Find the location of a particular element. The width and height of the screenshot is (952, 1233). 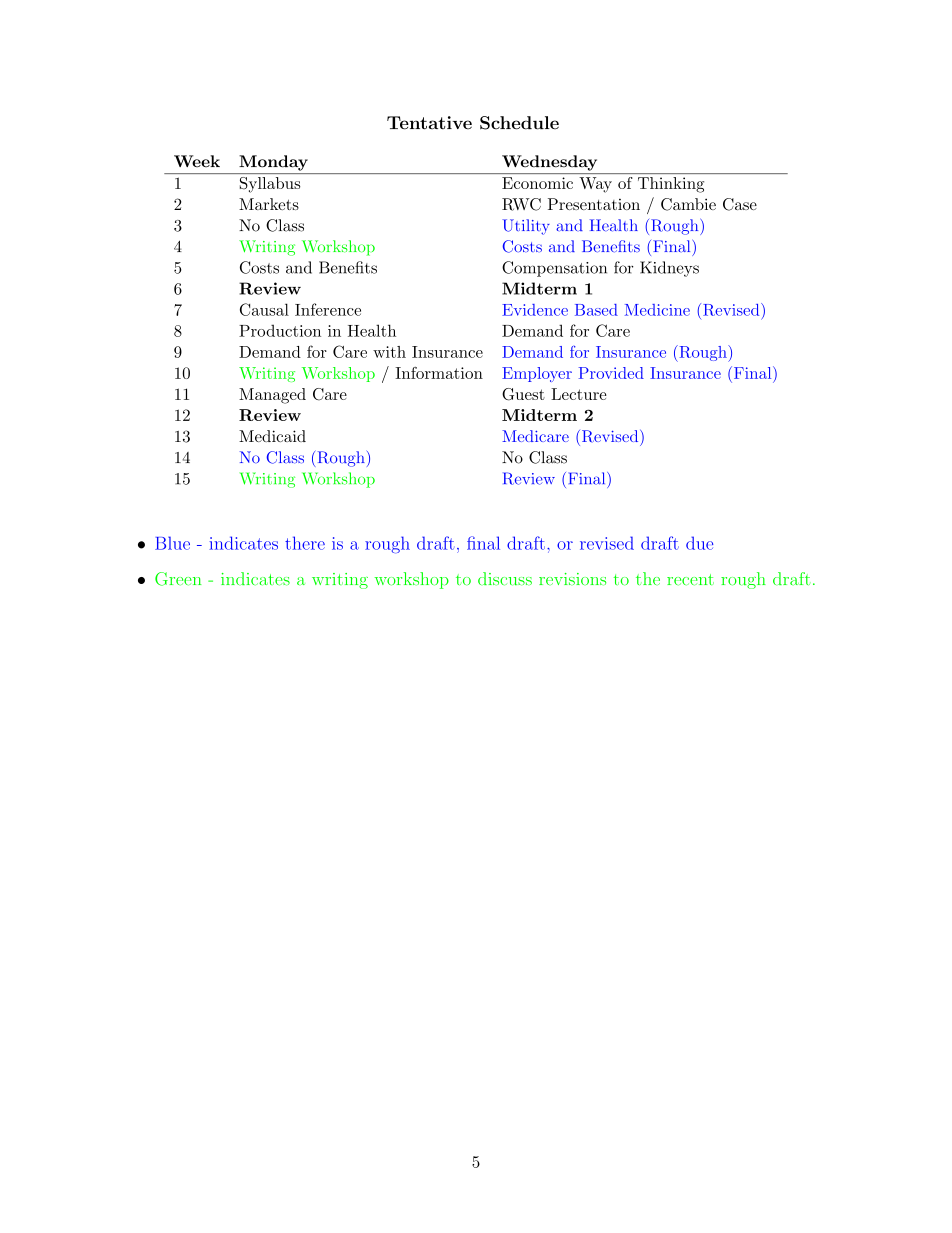

Thinking is located at coordinates (671, 185).
